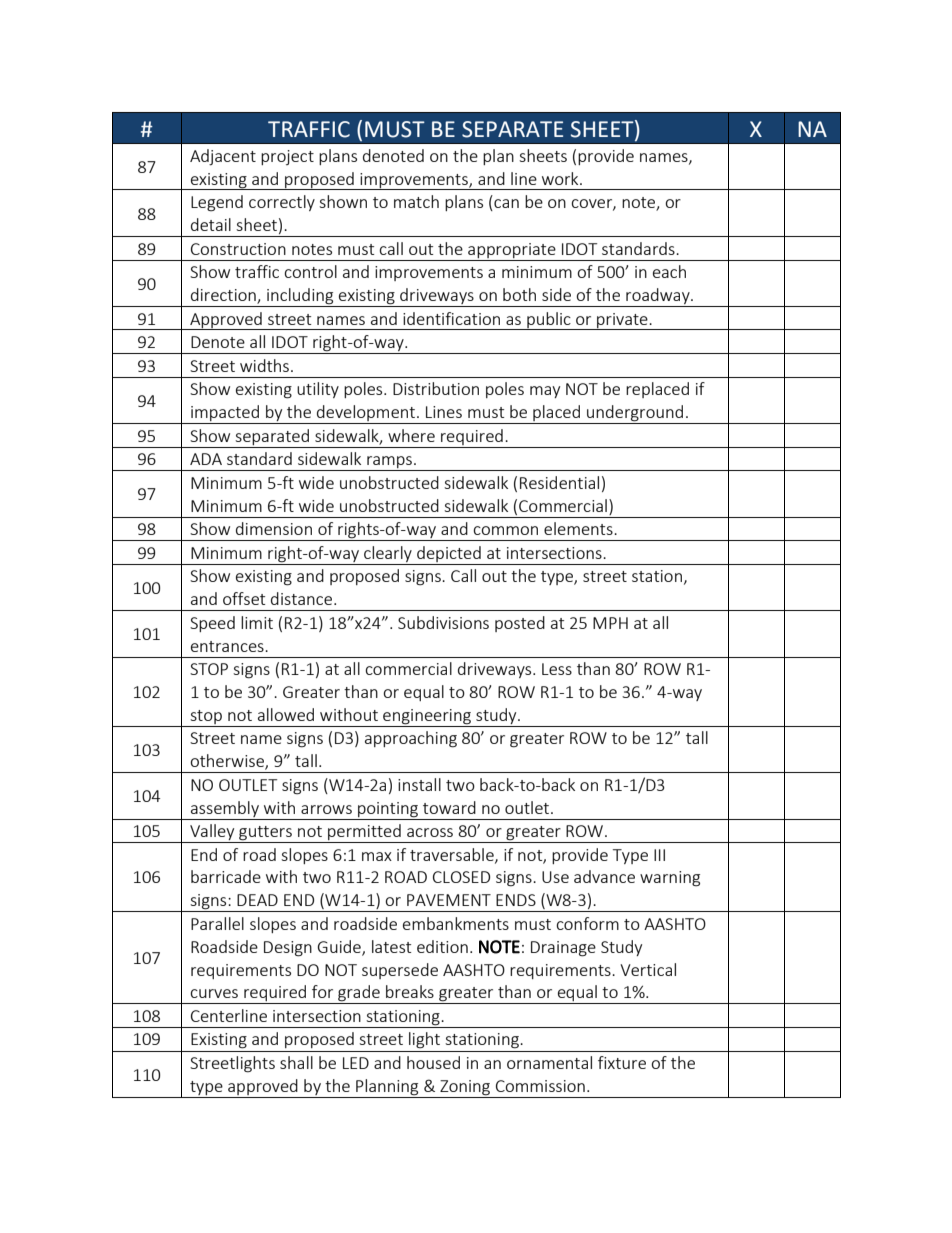 This screenshot has height=1233, width=952. What do you see at coordinates (449, 555) in the screenshot?
I see `depicted` at bounding box center [449, 555].
